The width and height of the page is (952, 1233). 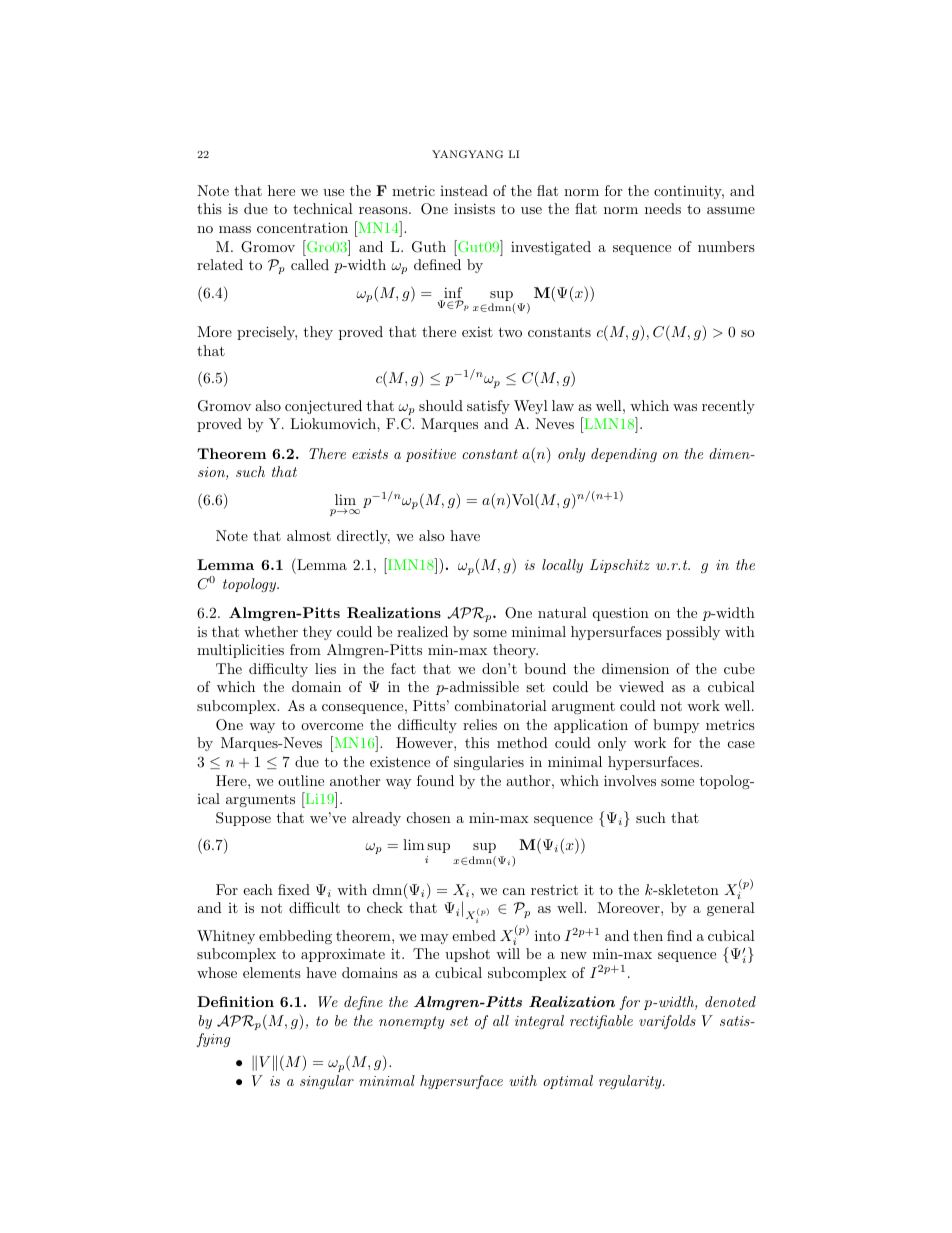 I want to click on depending, so click(x=624, y=455).
